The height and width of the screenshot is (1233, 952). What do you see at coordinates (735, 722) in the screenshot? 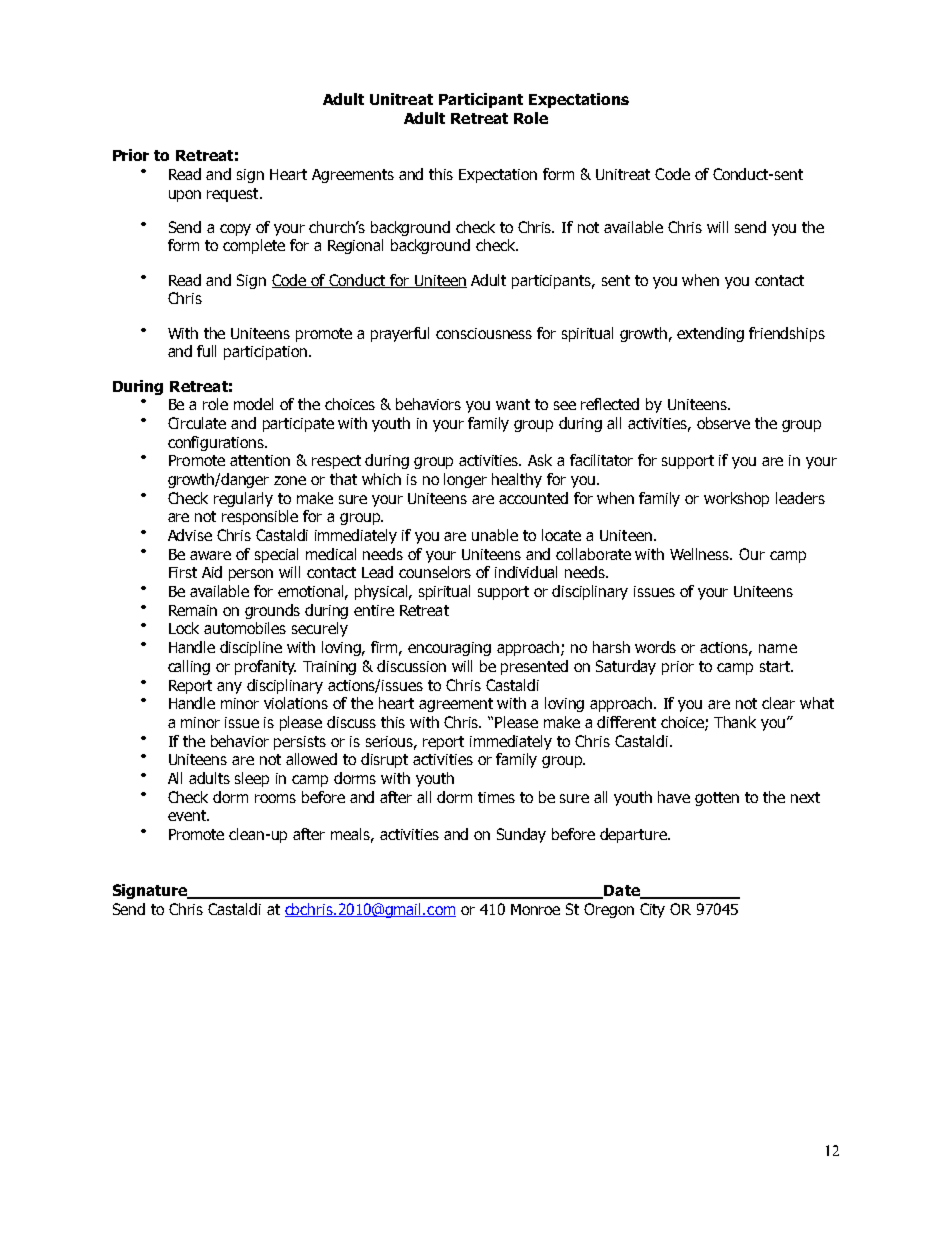
I see `Thank` at bounding box center [735, 722].
